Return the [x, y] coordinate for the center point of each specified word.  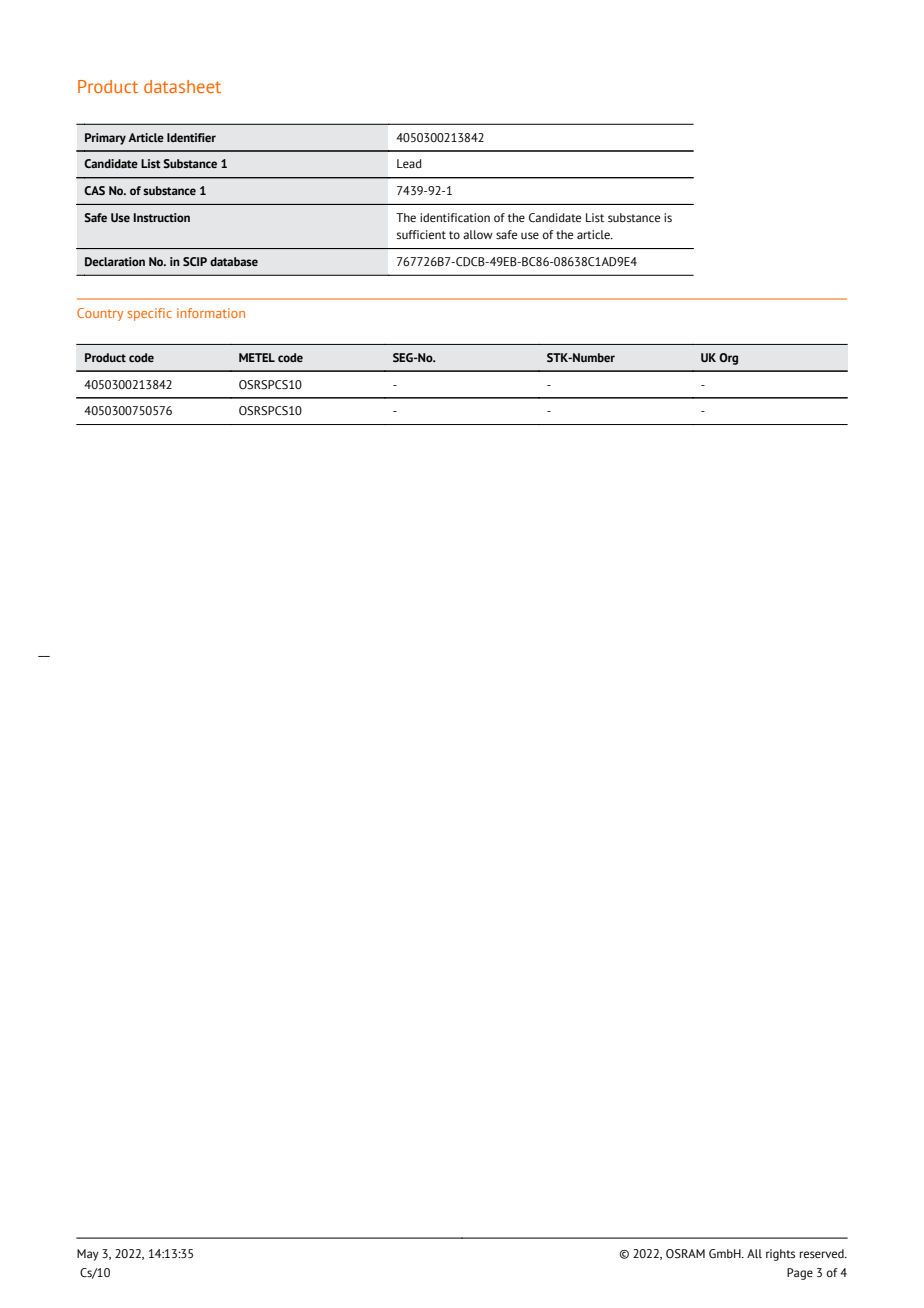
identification [455, 217]
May [88, 1255]
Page [800, 1274]
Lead [409, 163]
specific [150, 314]
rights [780, 1255]
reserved [823, 1253]
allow [478, 234]
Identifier [191, 137]
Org [728, 359]
